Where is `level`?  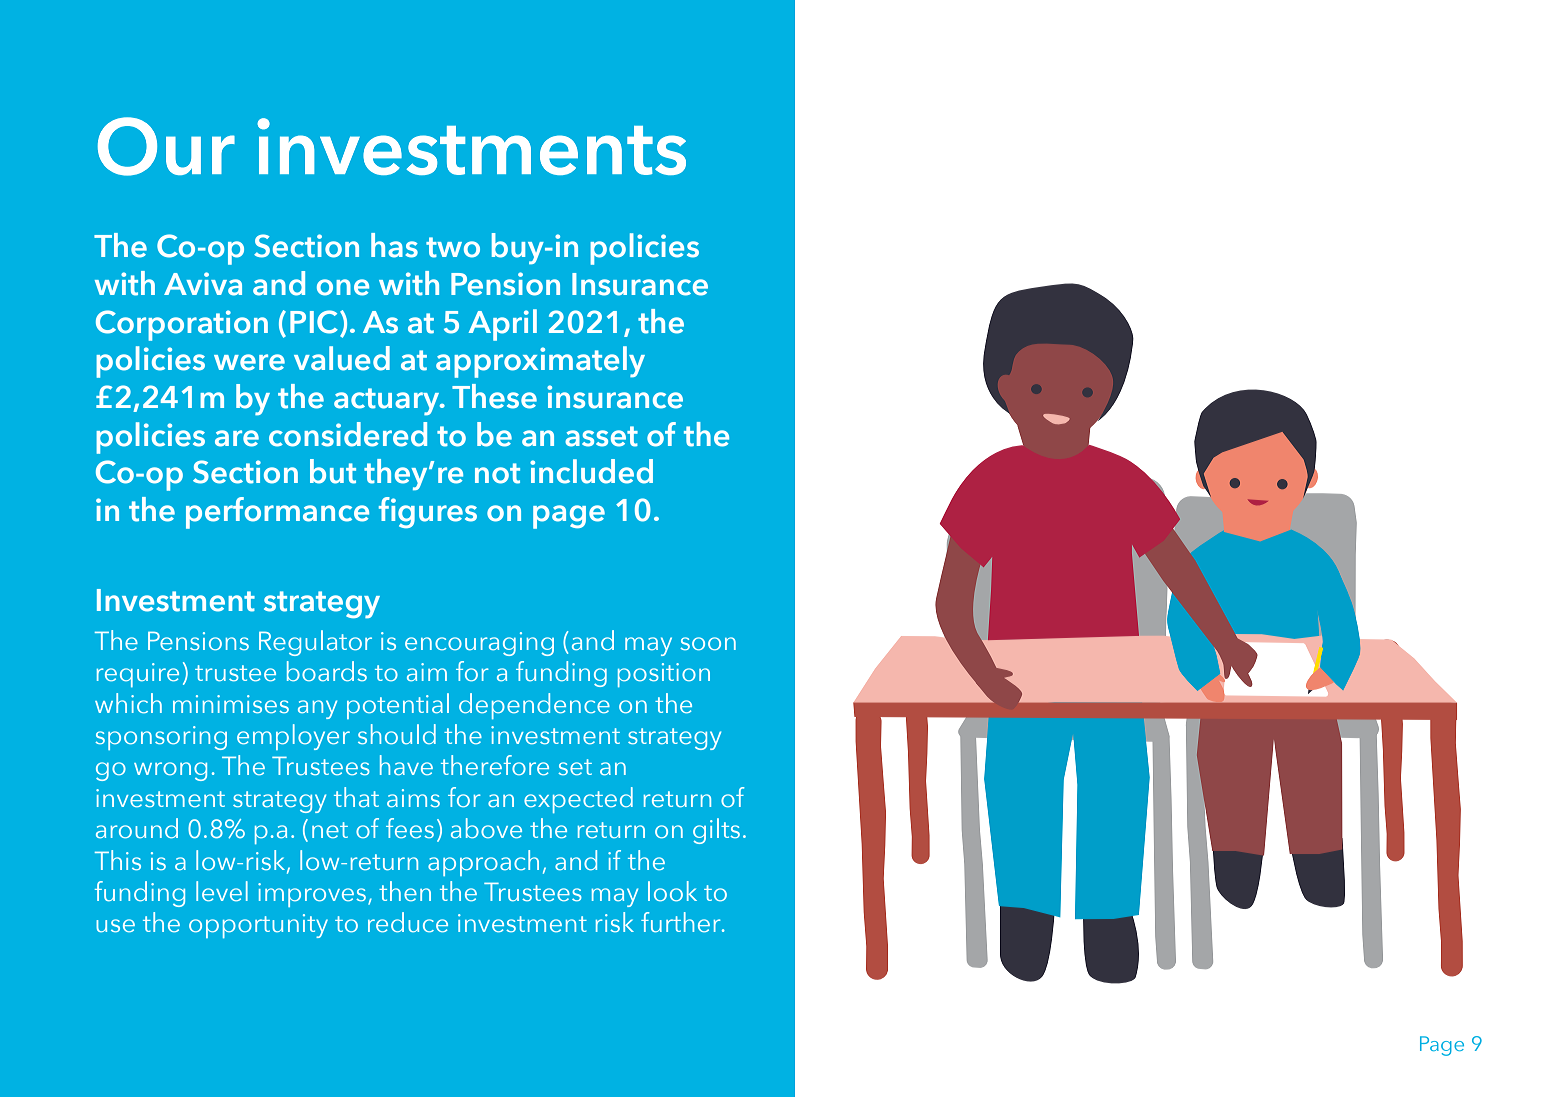 level is located at coordinates (222, 891).
